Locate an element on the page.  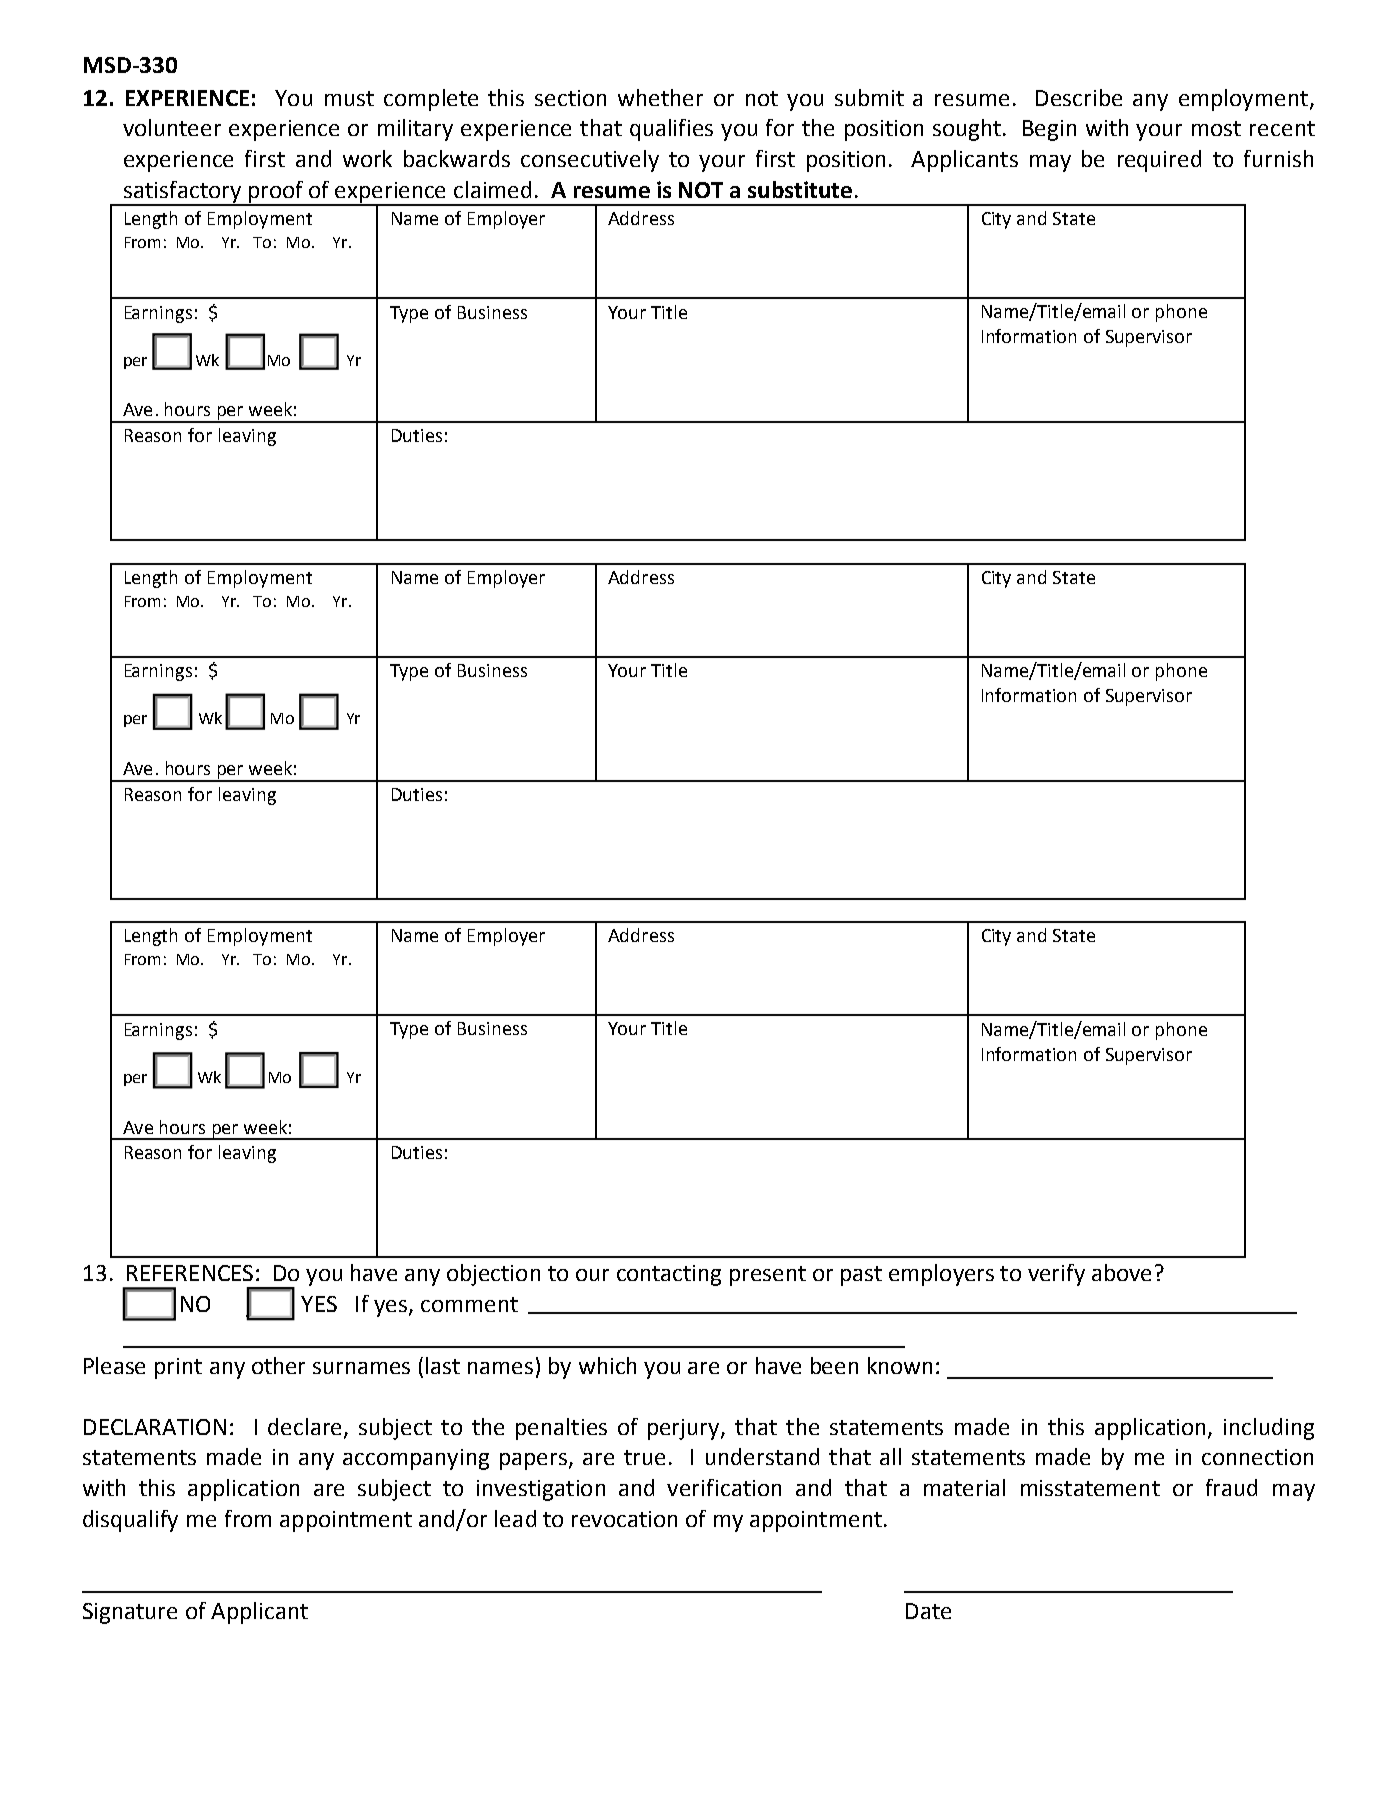
above is located at coordinates (1121, 1272).
